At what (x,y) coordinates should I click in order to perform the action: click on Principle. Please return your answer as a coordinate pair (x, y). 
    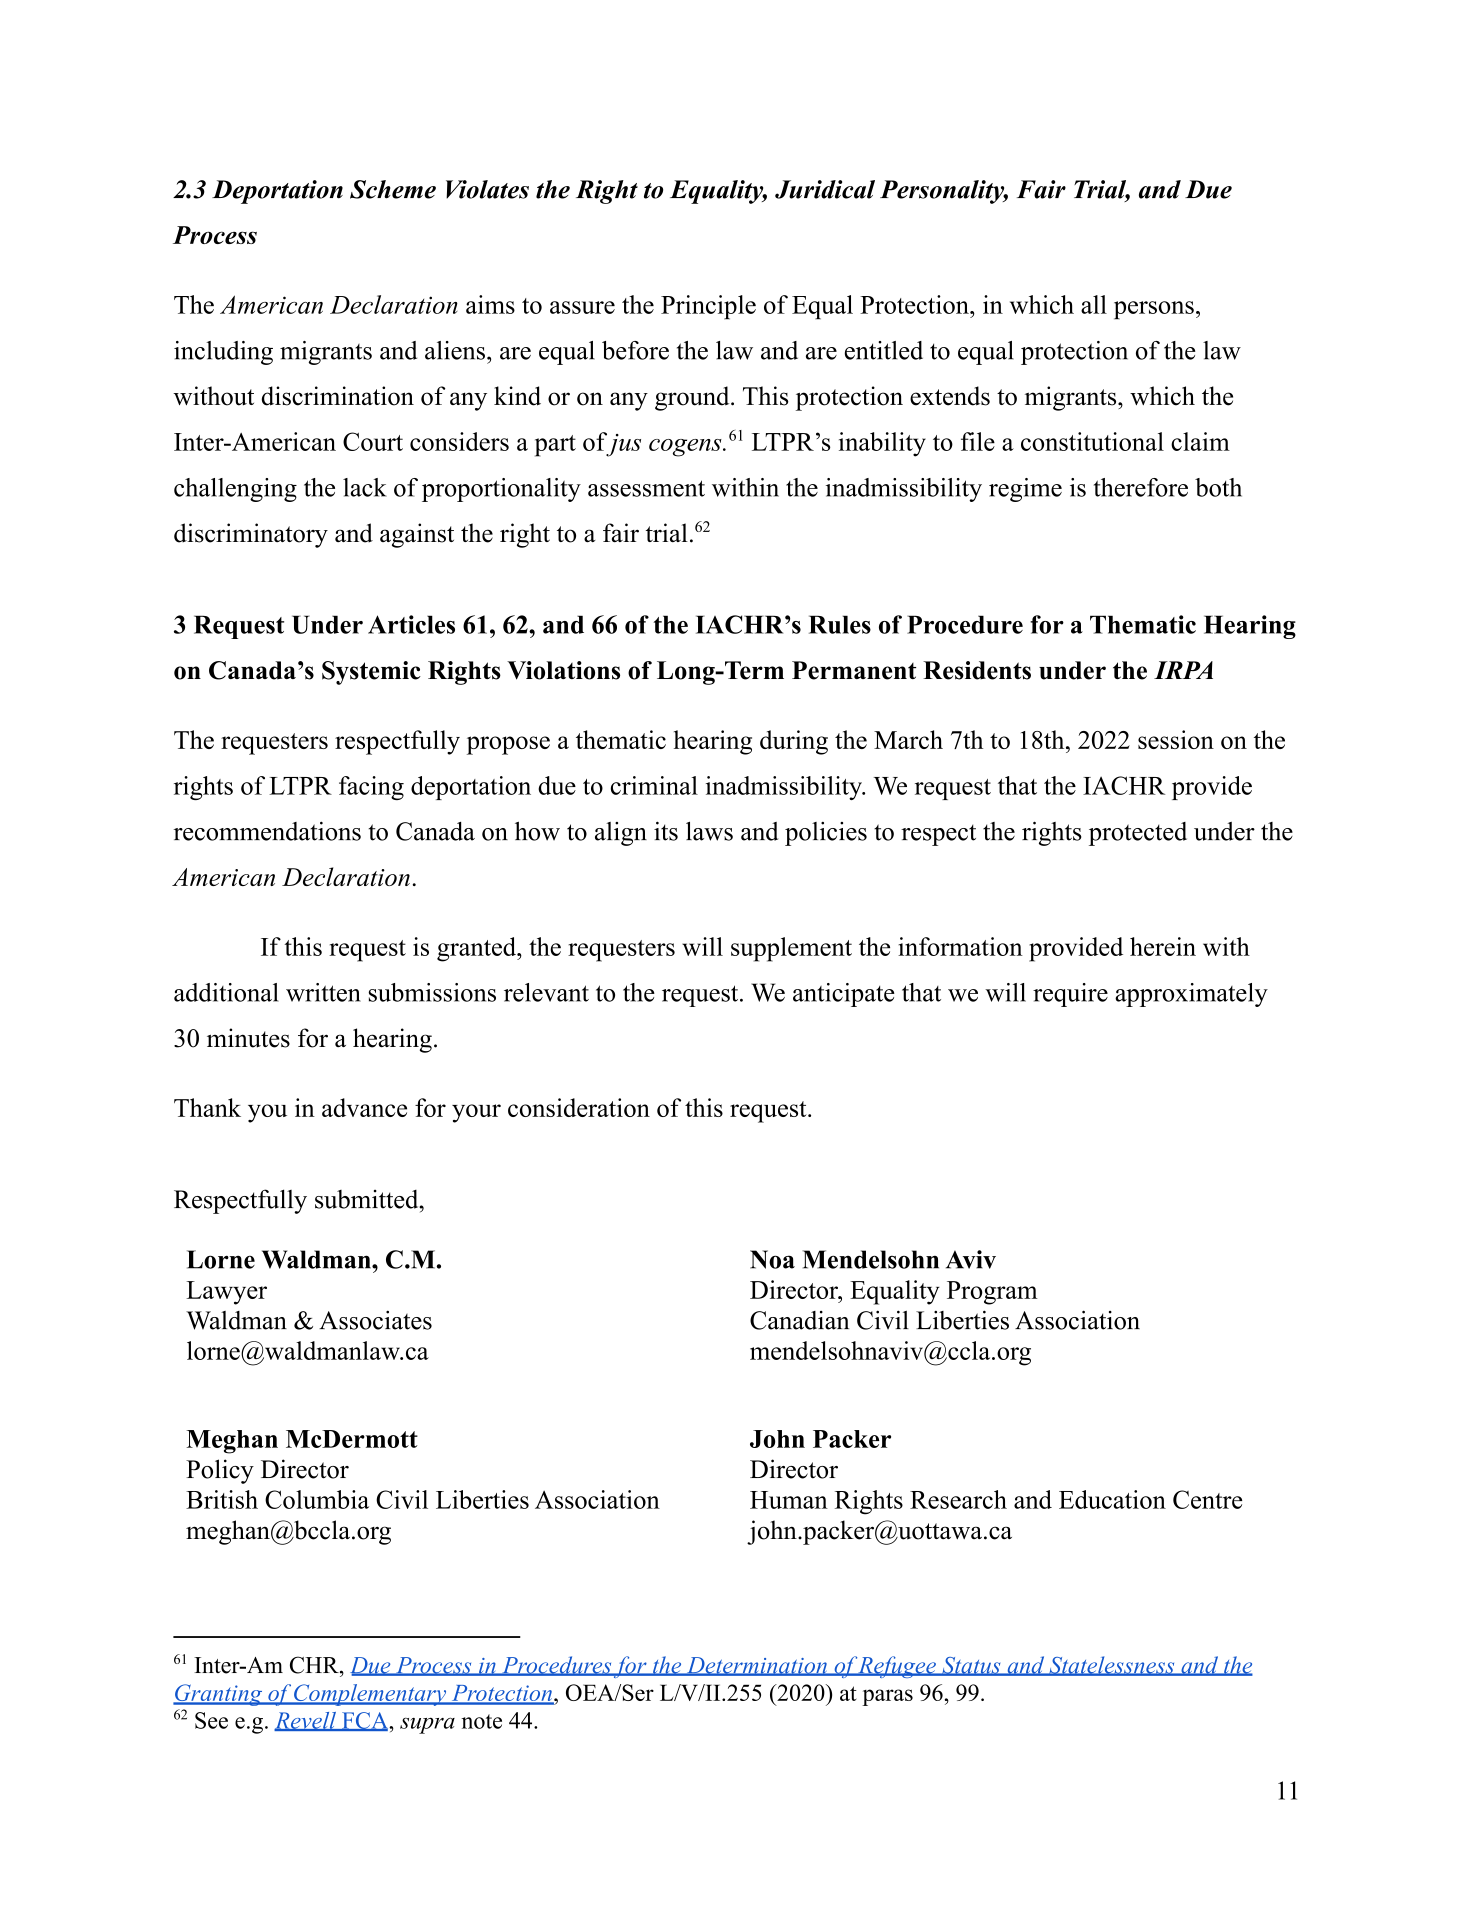
    Looking at the image, I should click on (708, 307).
